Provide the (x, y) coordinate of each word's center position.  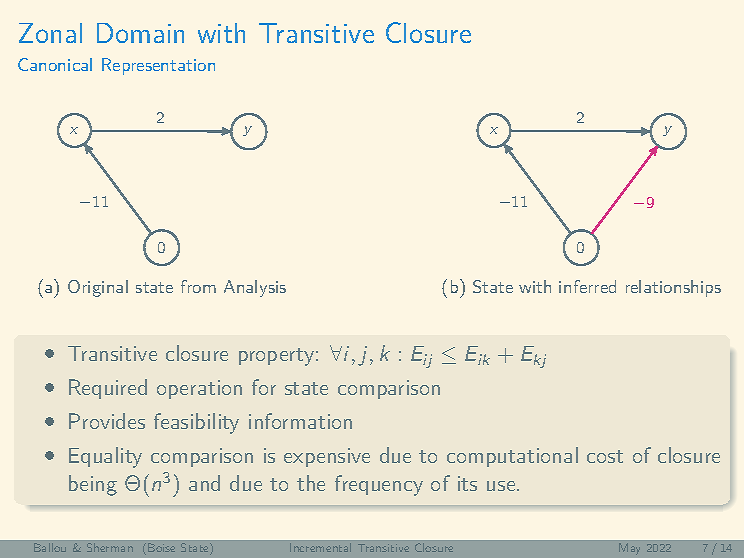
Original (98, 288)
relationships (673, 288)
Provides (107, 421)
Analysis (255, 288)
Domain (140, 33)
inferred (587, 286)
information (300, 421)
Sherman (110, 547)
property (276, 357)
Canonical (55, 64)
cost (605, 456)
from (198, 286)
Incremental (320, 547)
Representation (158, 66)
